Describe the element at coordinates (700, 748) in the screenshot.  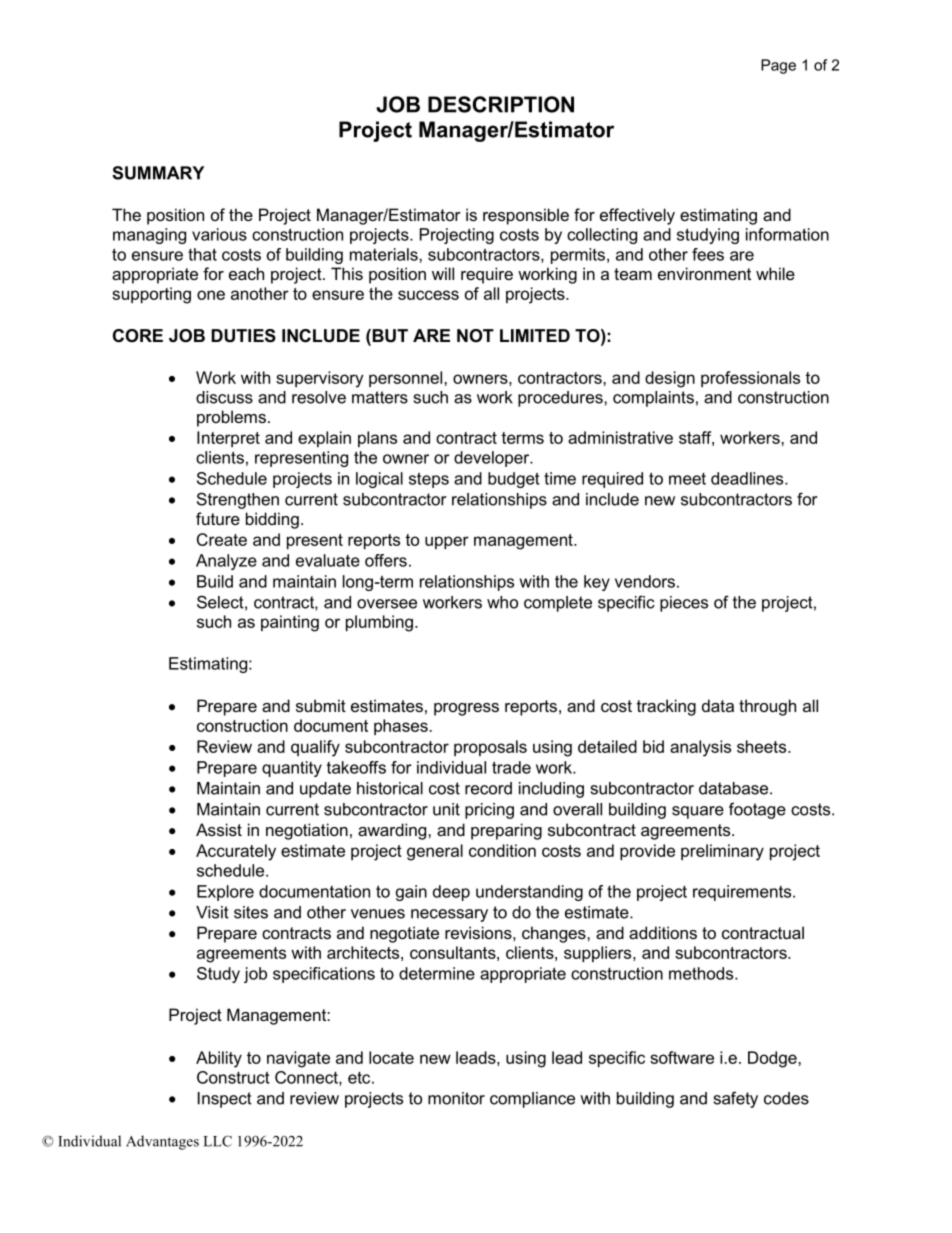
I see `analysis` at that location.
